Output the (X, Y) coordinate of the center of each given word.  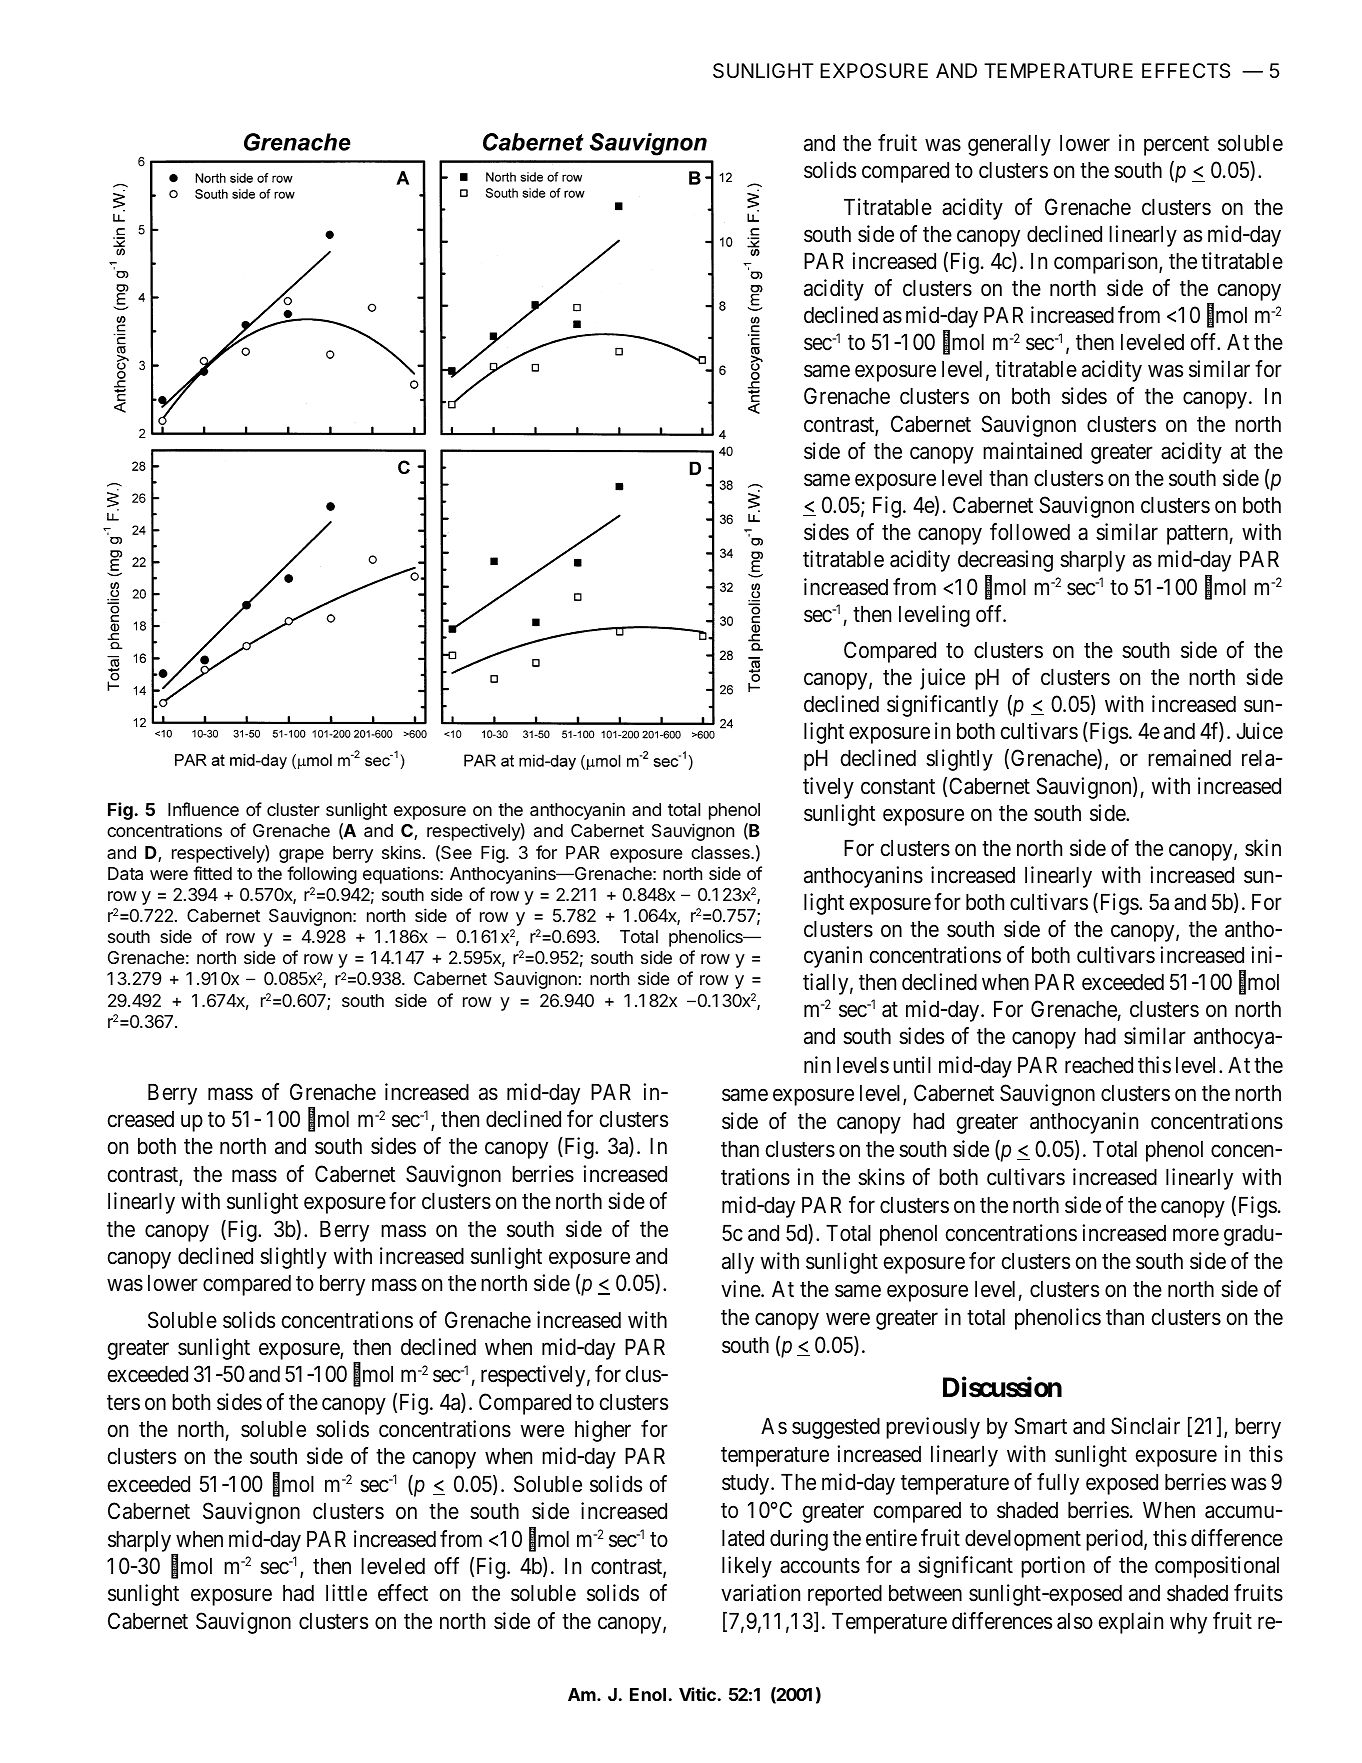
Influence (203, 809)
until (912, 1064)
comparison (1107, 263)
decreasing (1005, 561)
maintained (1032, 451)
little (346, 1593)
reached (1099, 1065)
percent (1176, 146)
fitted (212, 873)
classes (721, 852)
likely (747, 1567)
